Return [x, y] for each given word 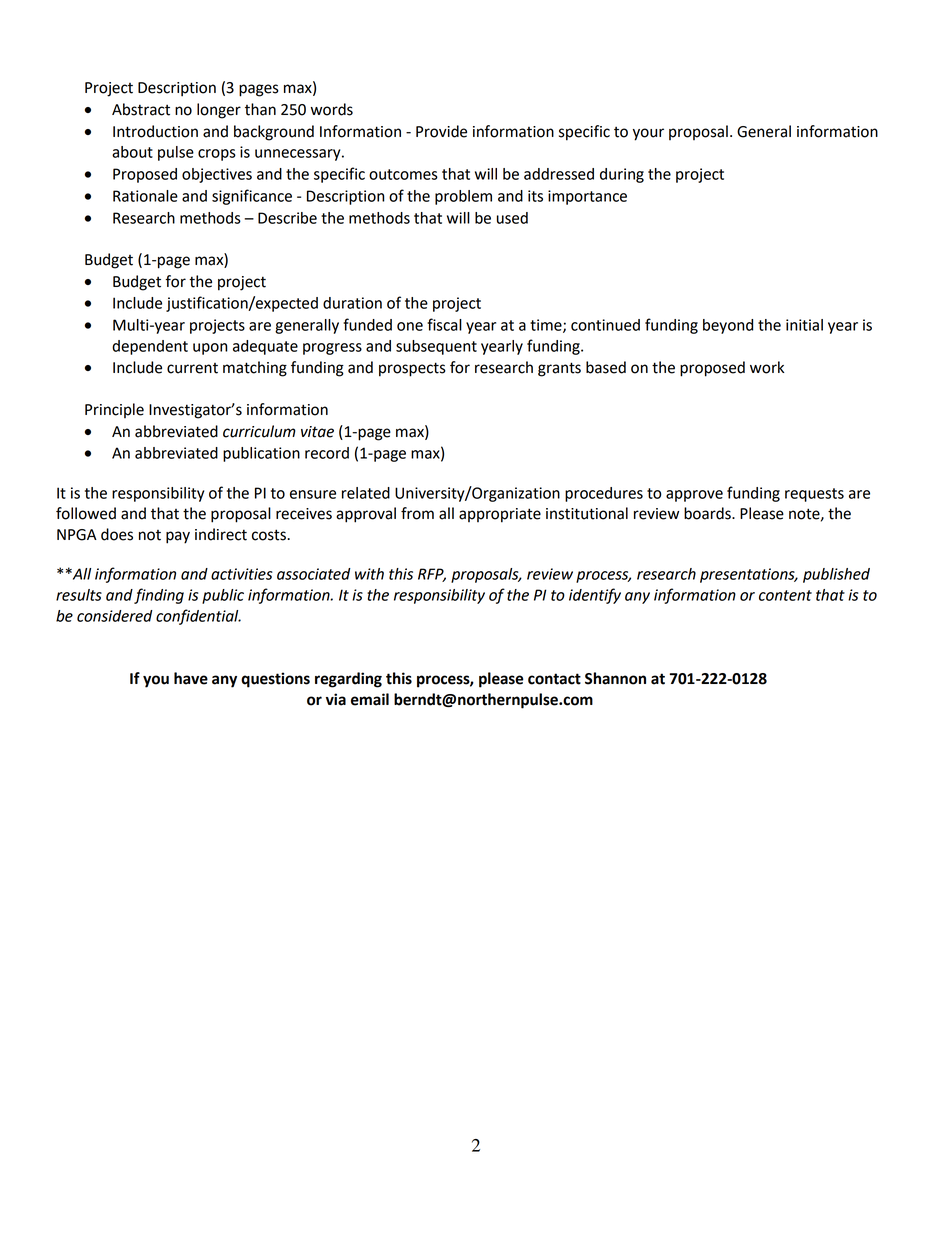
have [191, 678]
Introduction [155, 131]
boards [708, 513]
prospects [412, 369]
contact [554, 679]
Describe [287, 218]
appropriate [500, 515]
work [767, 367]
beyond [728, 326]
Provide [441, 131]
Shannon [615, 678]
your [648, 134]
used [512, 218]
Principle [114, 410]
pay [178, 537]
